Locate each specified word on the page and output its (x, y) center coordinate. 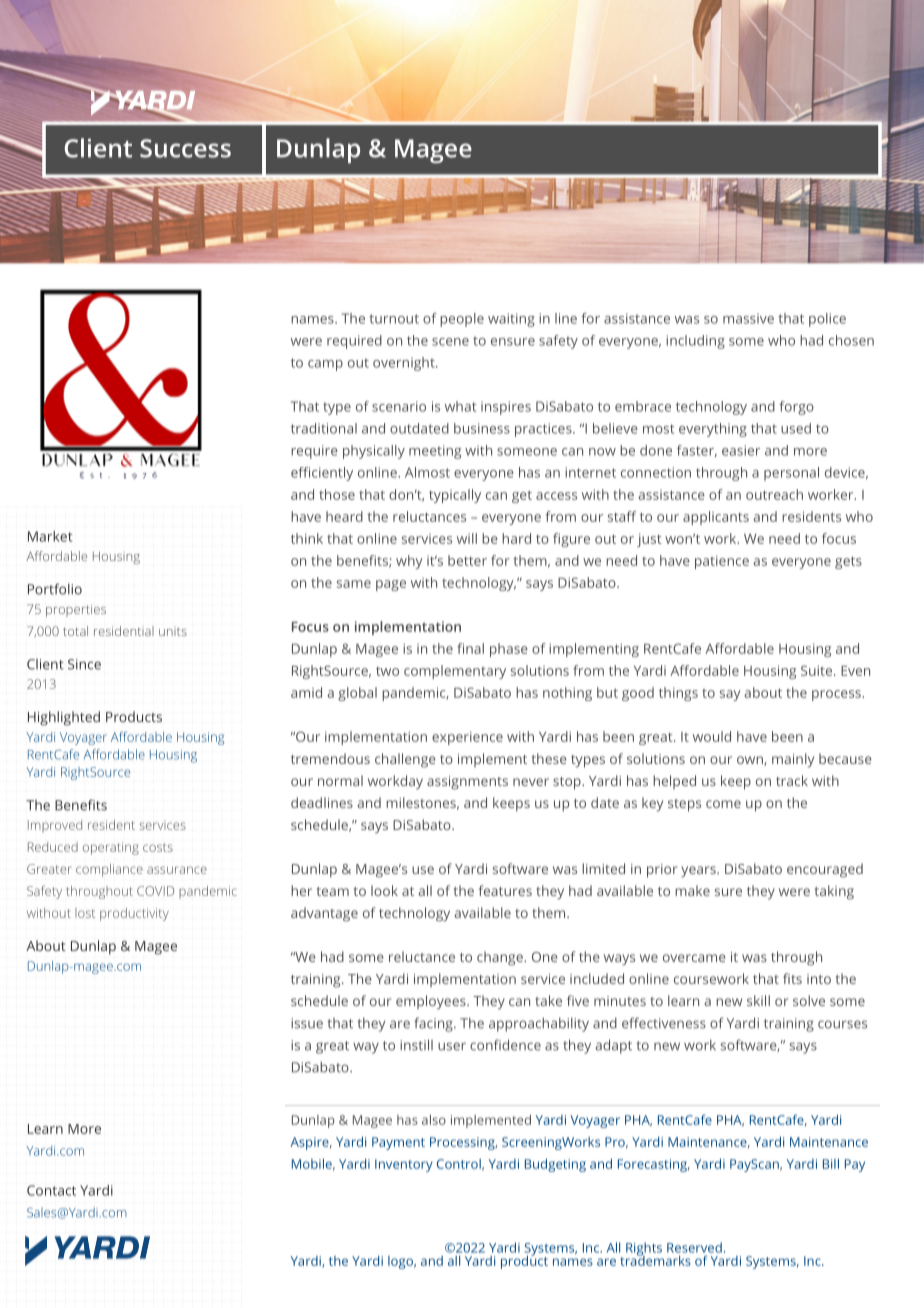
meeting (435, 452)
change (501, 958)
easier (741, 450)
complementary (455, 672)
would (712, 736)
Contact (51, 1190)
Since (84, 664)
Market (50, 536)
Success (185, 148)
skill (758, 1000)
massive (748, 318)
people (462, 320)
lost (85, 913)
